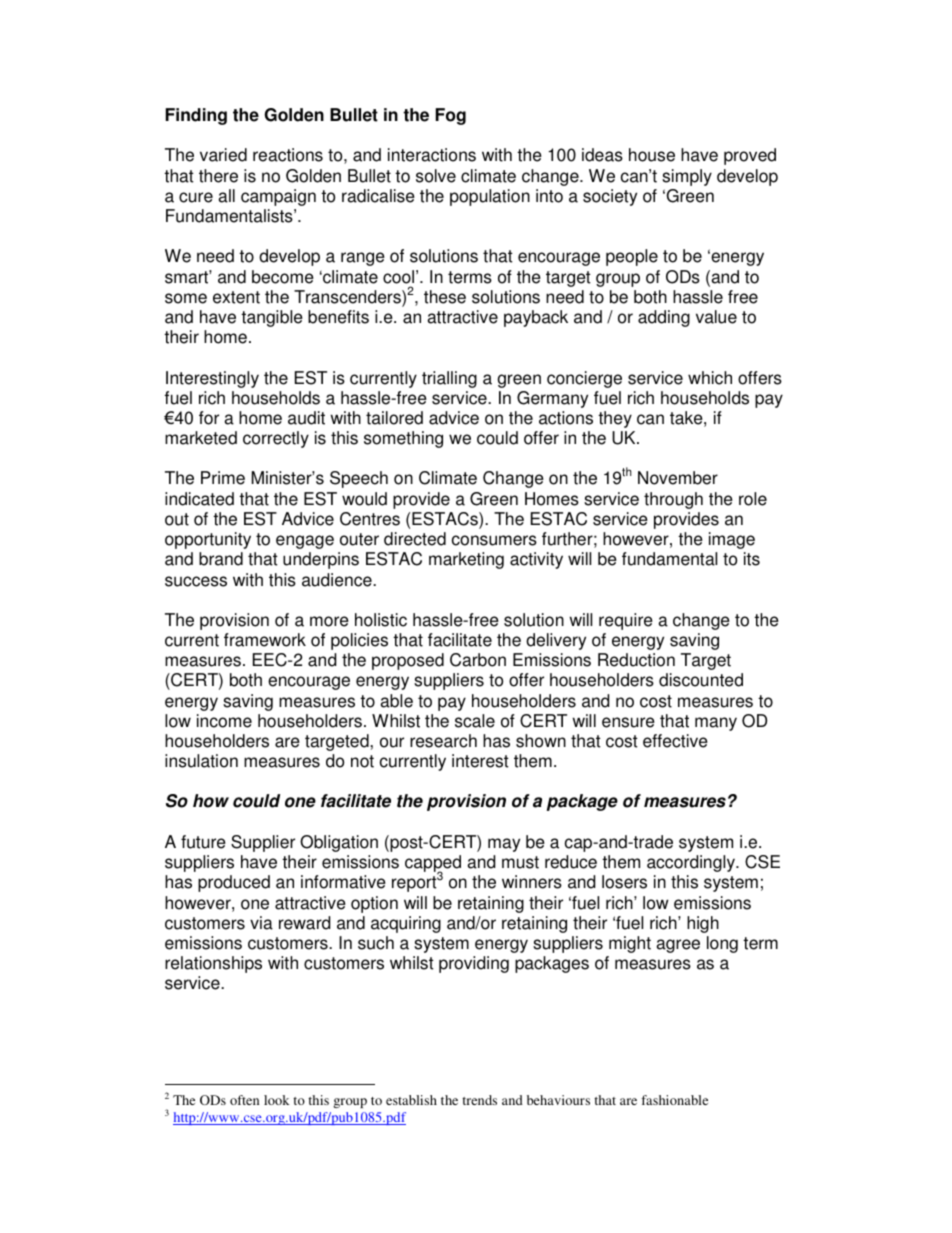  What do you see at coordinates (277, 1100) in the screenshot?
I see `look` at bounding box center [277, 1100].
